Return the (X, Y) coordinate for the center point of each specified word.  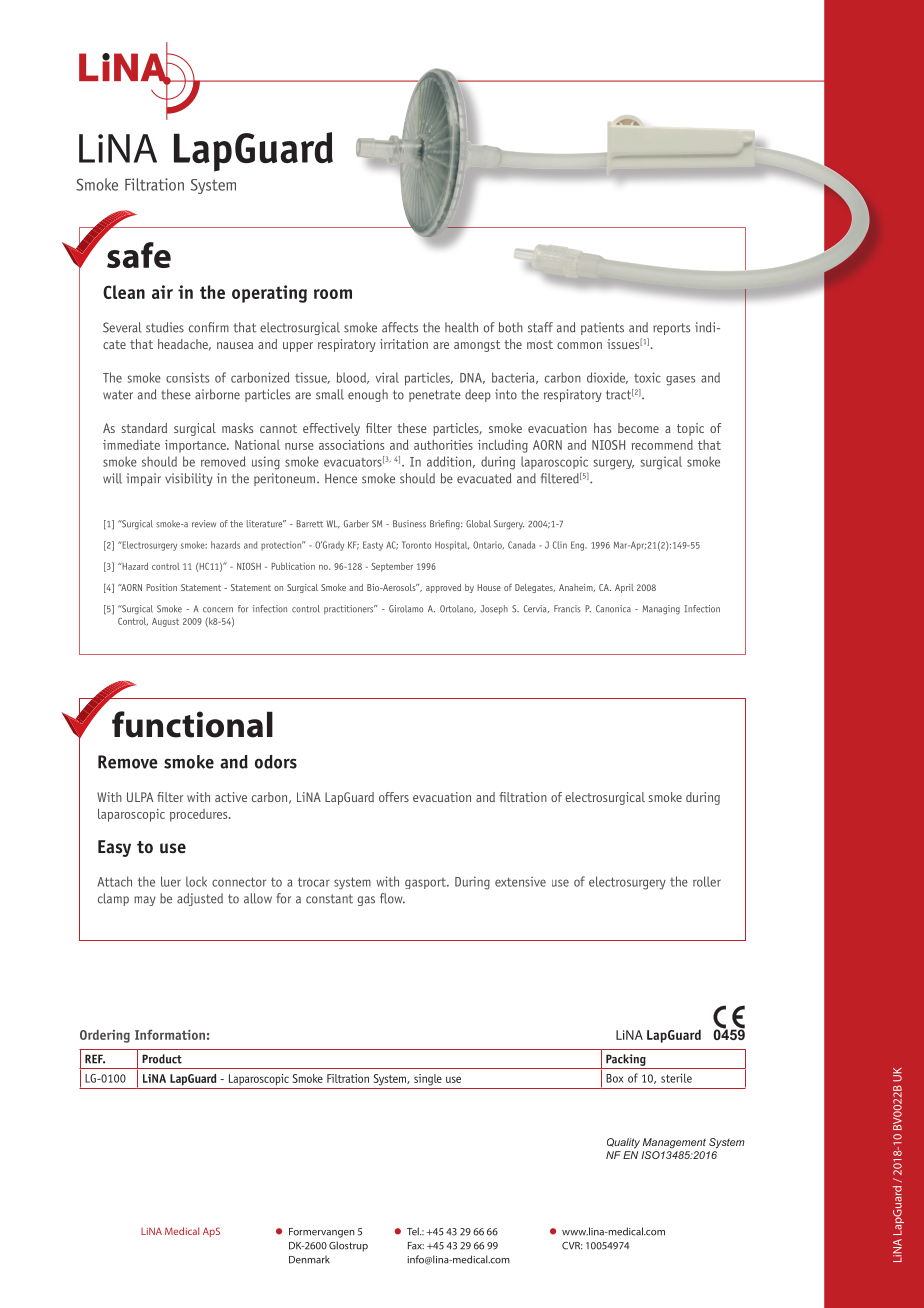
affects (400, 327)
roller (707, 881)
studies (165, 327)
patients (602, 328)
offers (394, 797)
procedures (200, 815)
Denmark (309, 1259)
